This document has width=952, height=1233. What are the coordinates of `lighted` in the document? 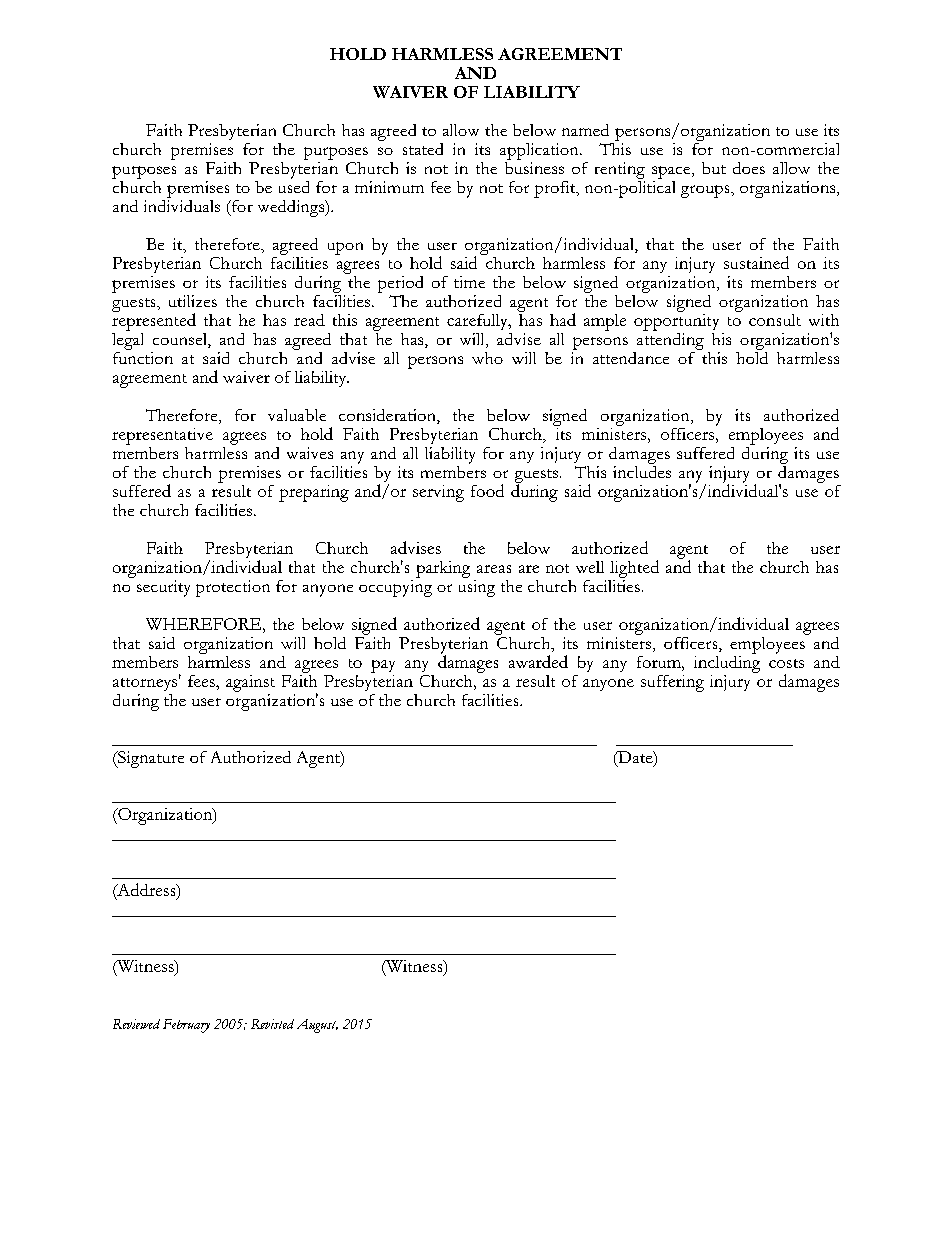 It's located at (634, 569).
